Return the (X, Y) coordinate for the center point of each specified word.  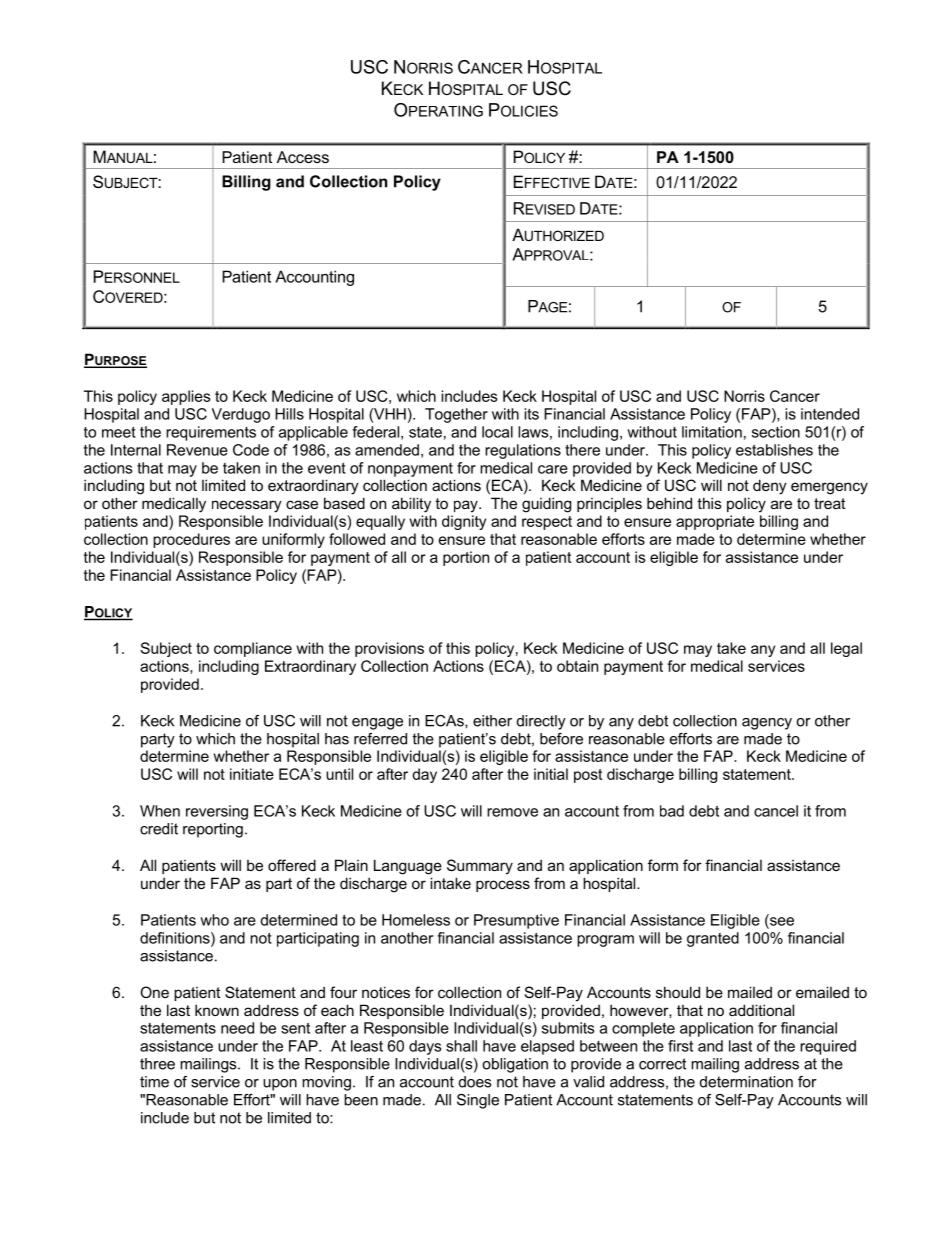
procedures (191, 540)
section (776, 432)
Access (303, 157)
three (157, 1064)
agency (767, 724)
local (497, 432)
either (492, 721)
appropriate (715, 522)
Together (456, 415)
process (503, 886)
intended (830, 414)
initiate (252, 774)
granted (713, 939)
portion (466, 558)
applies (186, 397)
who (214, 920)
